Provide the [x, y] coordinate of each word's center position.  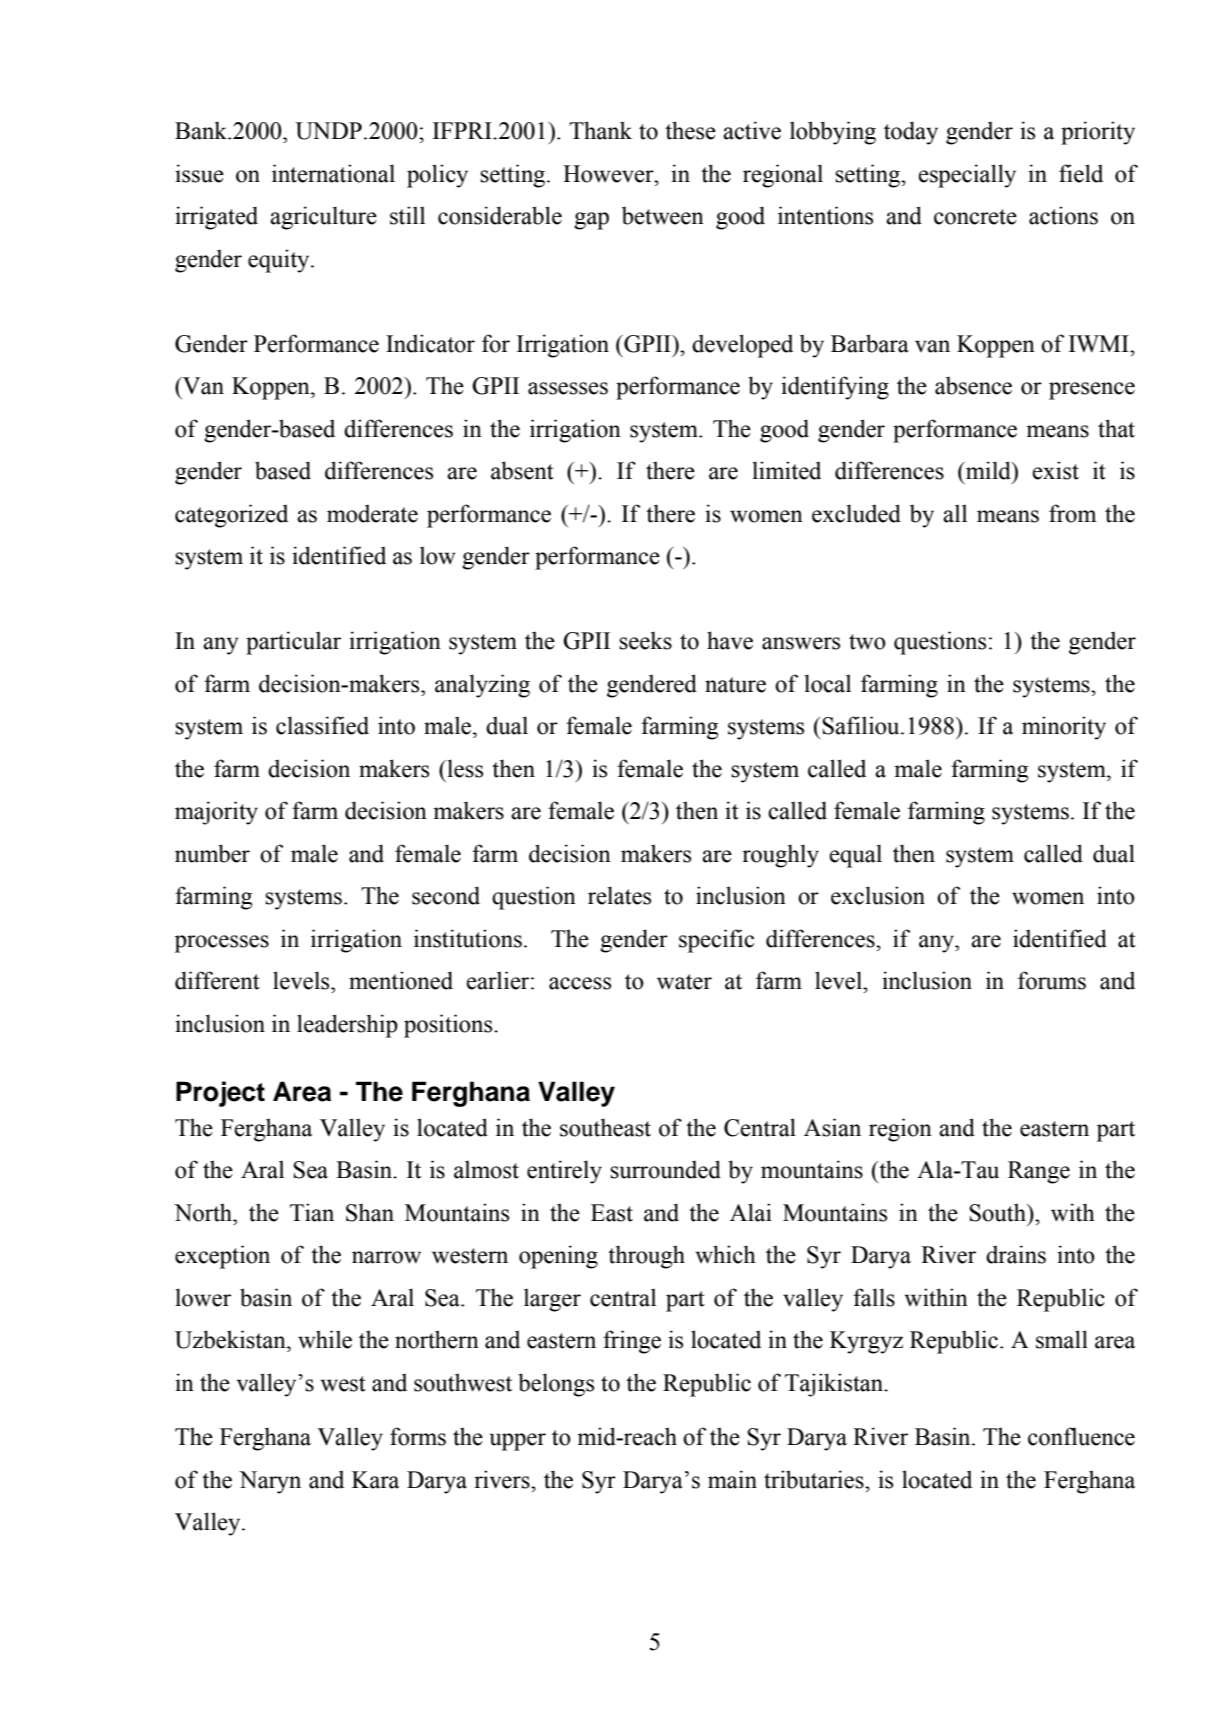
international [333, 173]
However [609, 174]
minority [1064, 728]
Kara [375, 1480]
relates [619, 895]
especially [967, 176]
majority [216, 813]
